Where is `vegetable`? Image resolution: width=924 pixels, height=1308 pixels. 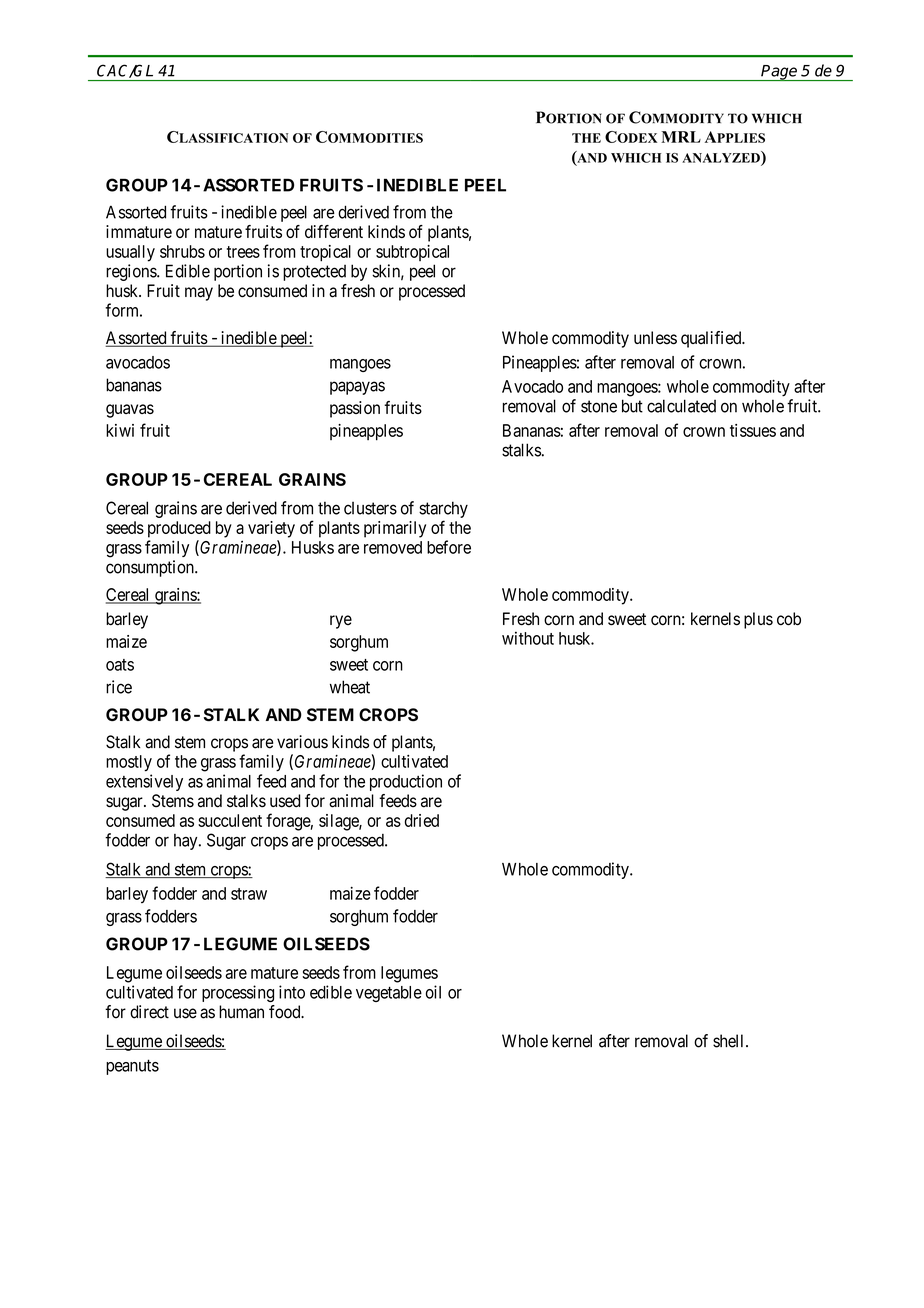
vegetable is located at coordinates (389, 994).
